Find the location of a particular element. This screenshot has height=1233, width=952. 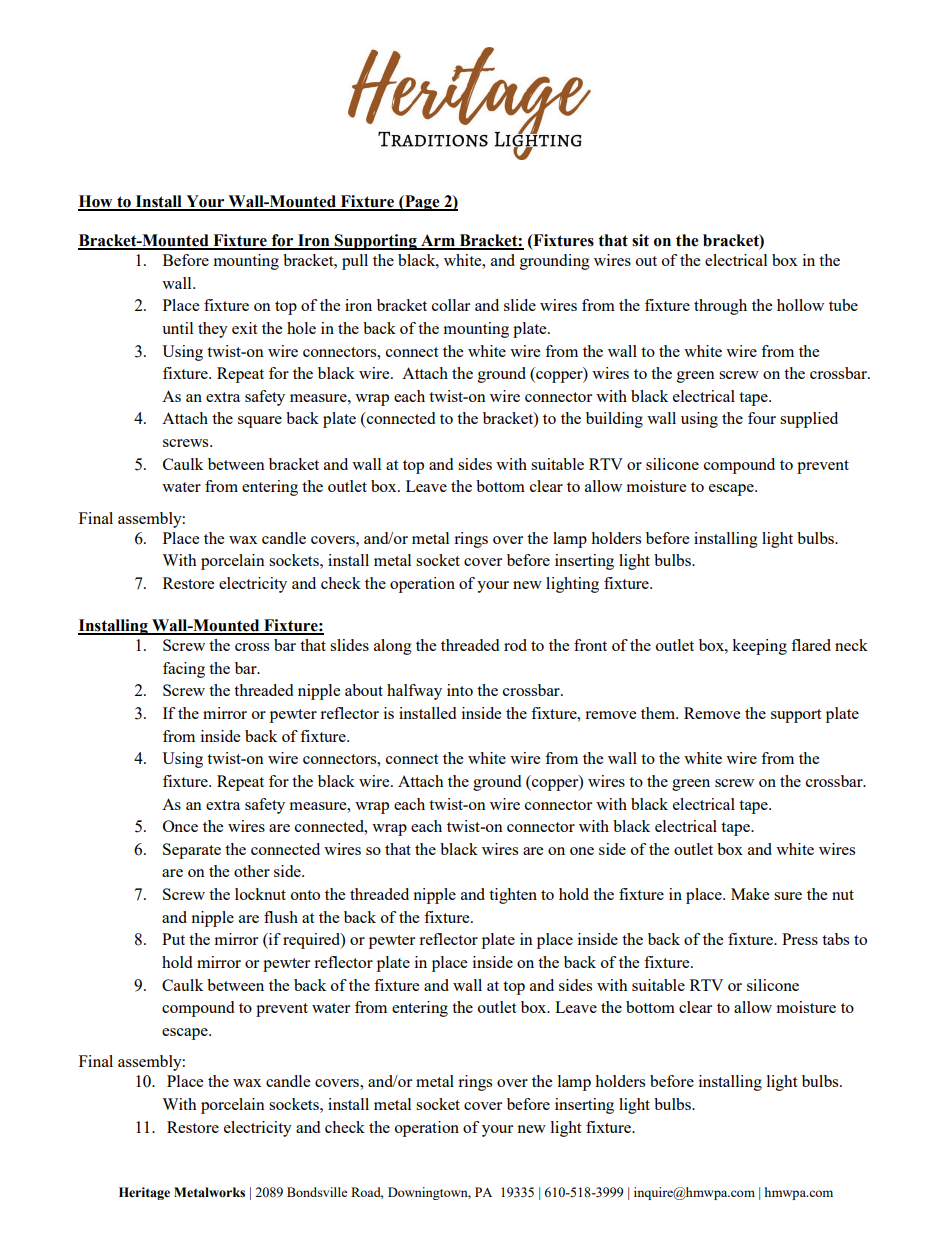

facing is located at coordinates (184, 670).
